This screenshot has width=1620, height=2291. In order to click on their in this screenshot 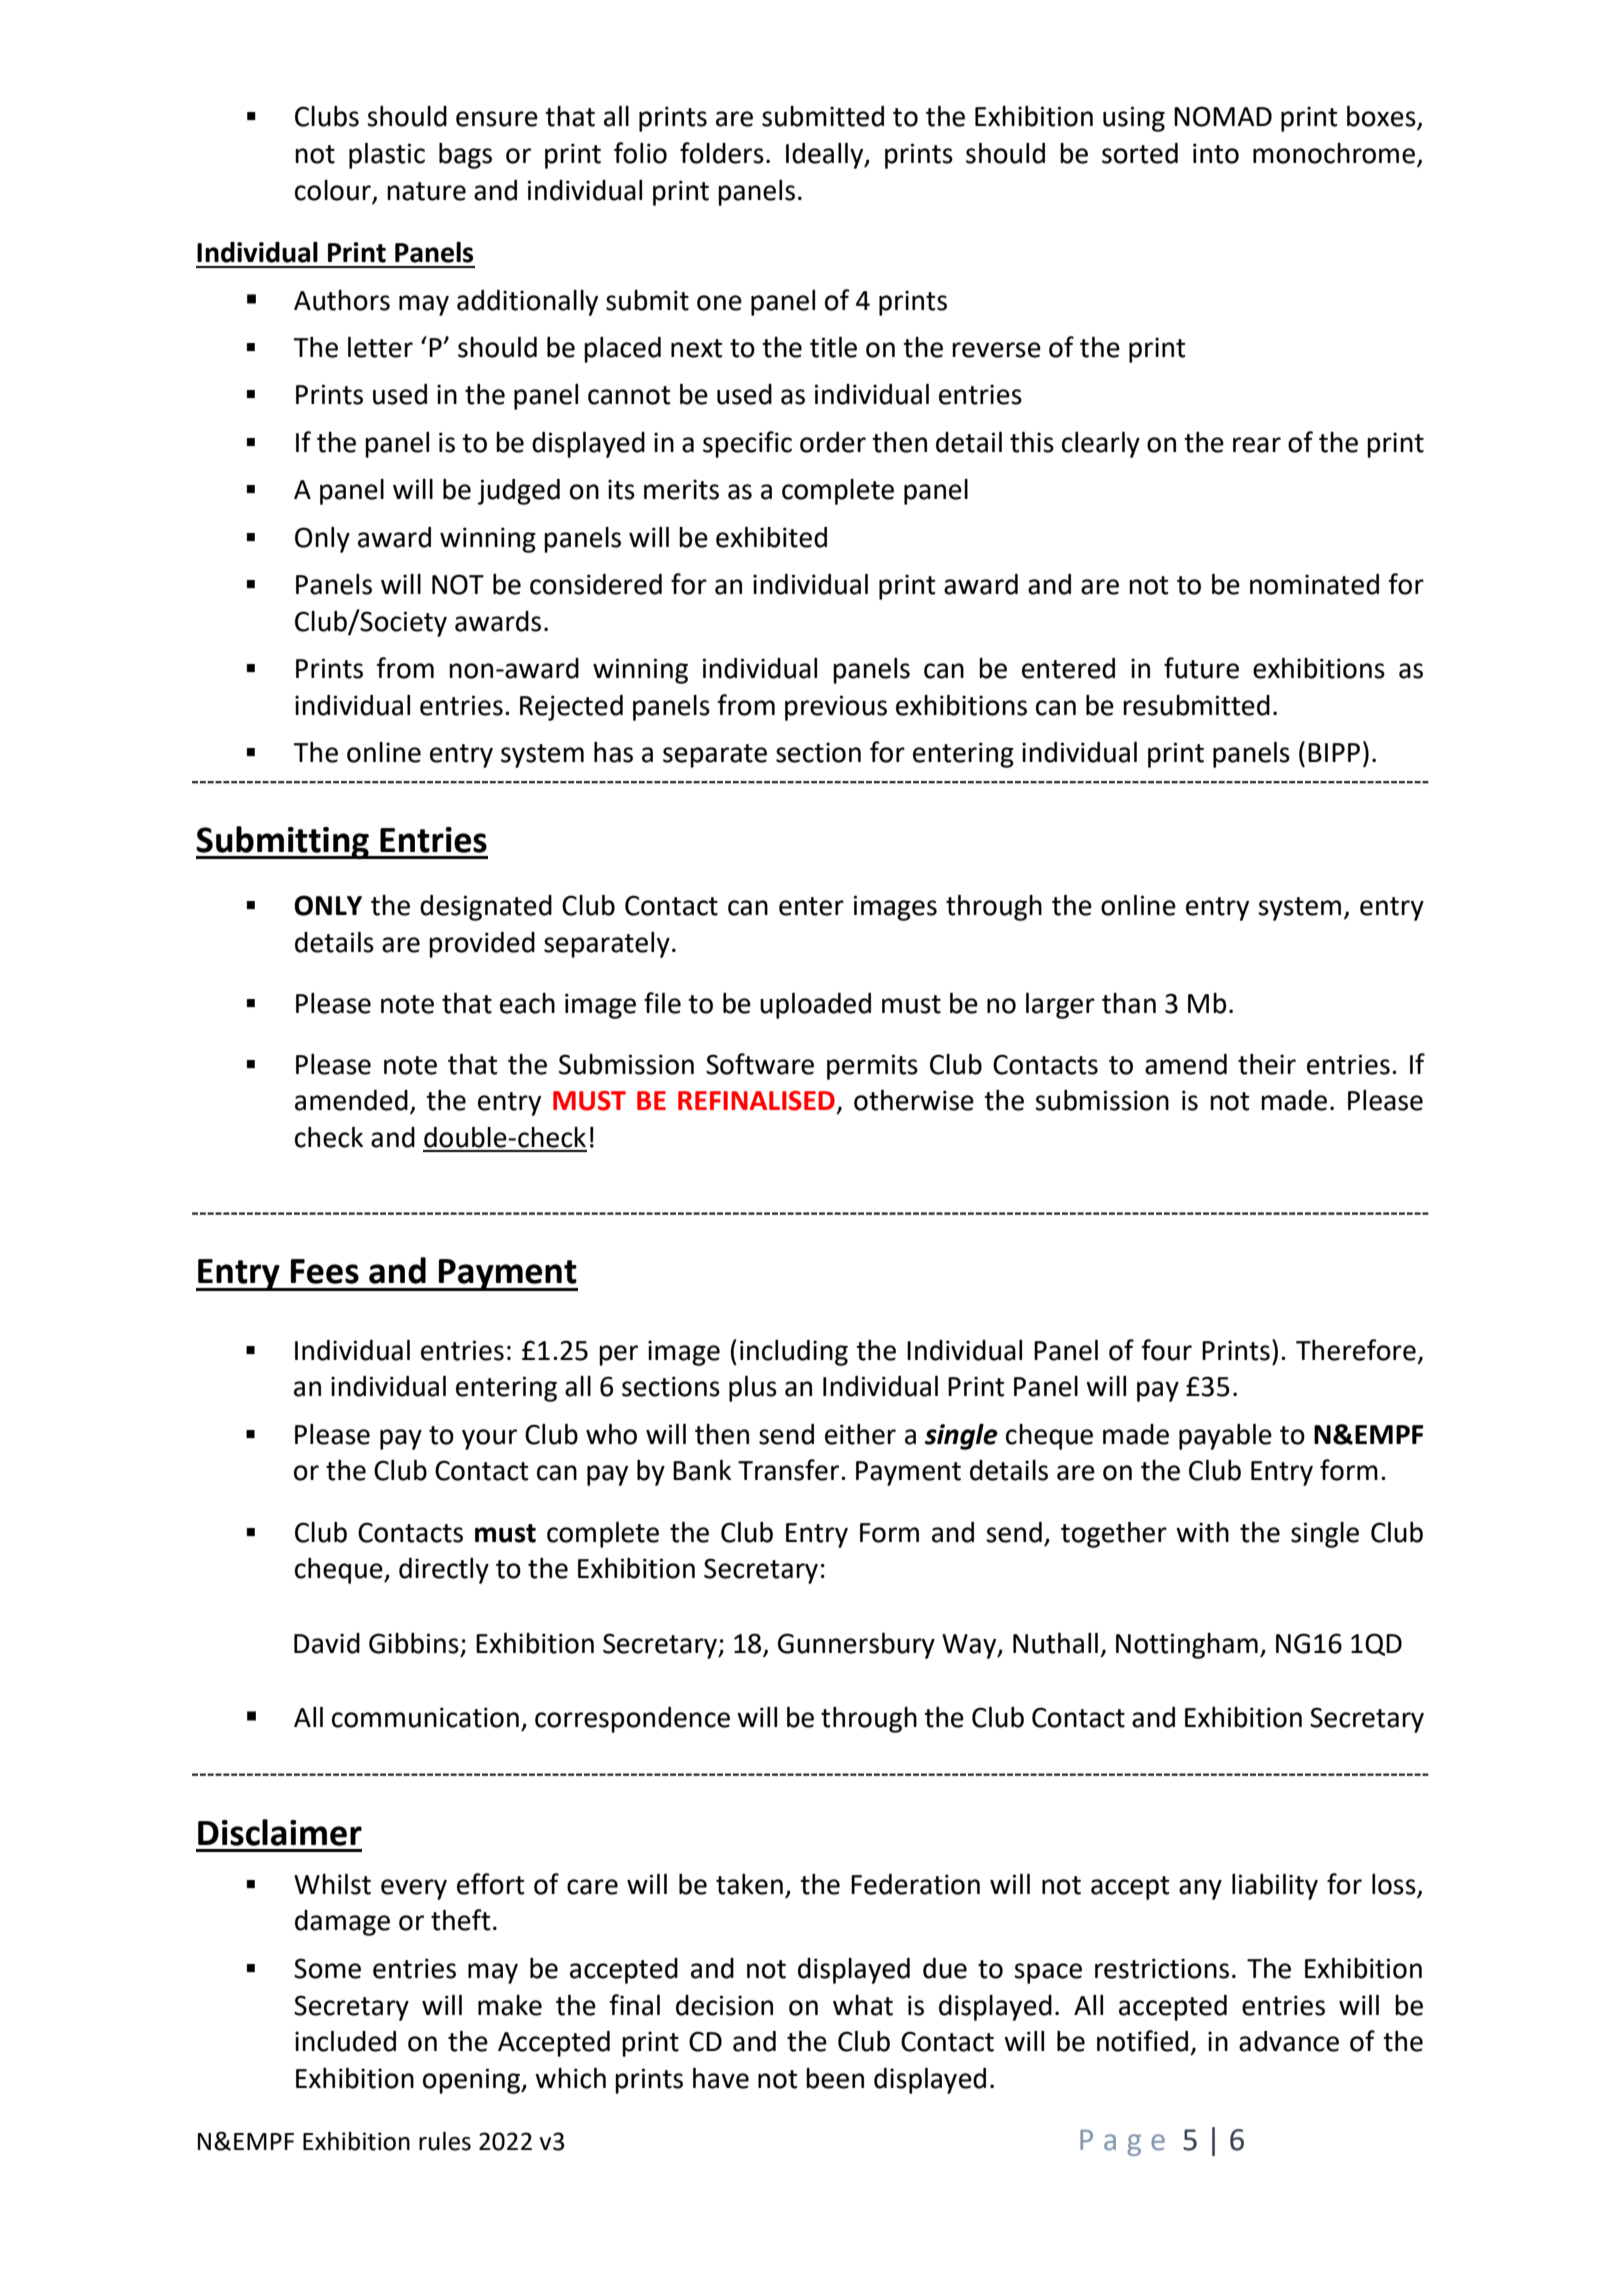, I will do `click(1267, 1064)`.
